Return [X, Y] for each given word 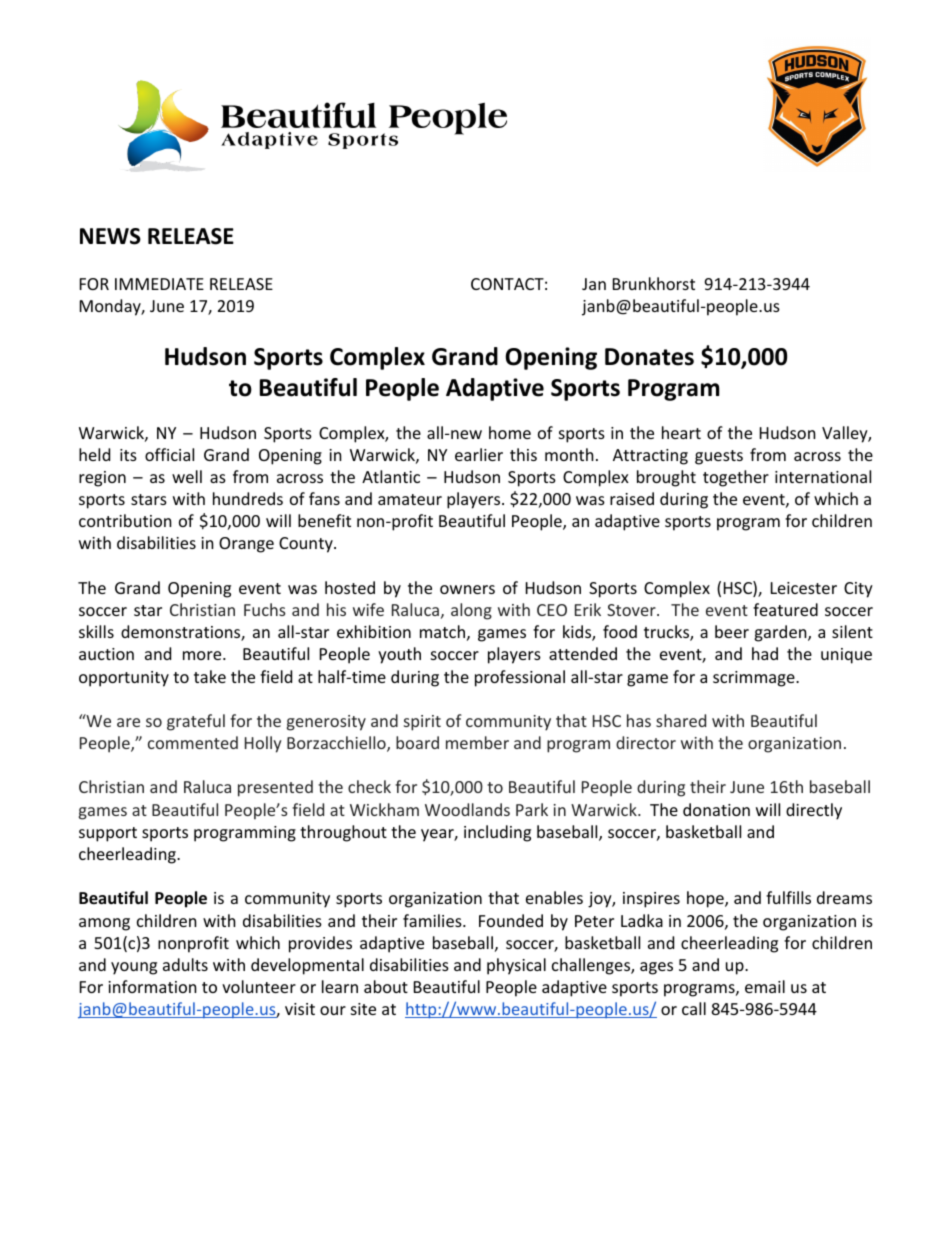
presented [275, 788]
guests [719, 457]
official [169, 454]
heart [681, 432]
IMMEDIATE [159, 284]
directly [814, 811]
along [471, 611]
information [152, 986]
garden [781, 633]
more [203, 655]
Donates [649, 357]
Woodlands [467, 809]
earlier [479, 454]
